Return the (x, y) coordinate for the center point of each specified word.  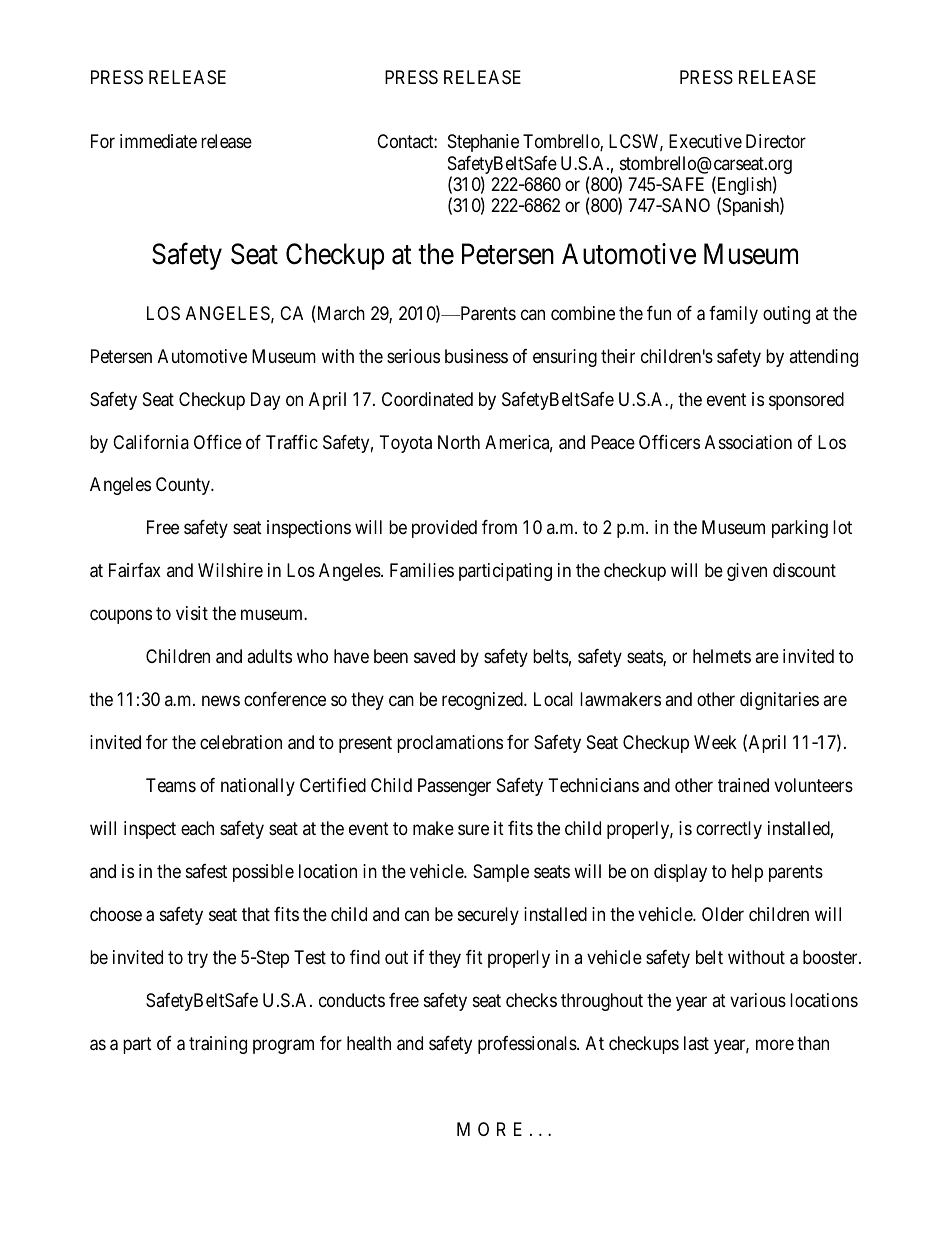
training (218, 1045)
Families (422, 570)
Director (776, 141)
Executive (705, 141)
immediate (158, 141)
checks (531, 1000)
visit (192, 613)
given (747, 572)
